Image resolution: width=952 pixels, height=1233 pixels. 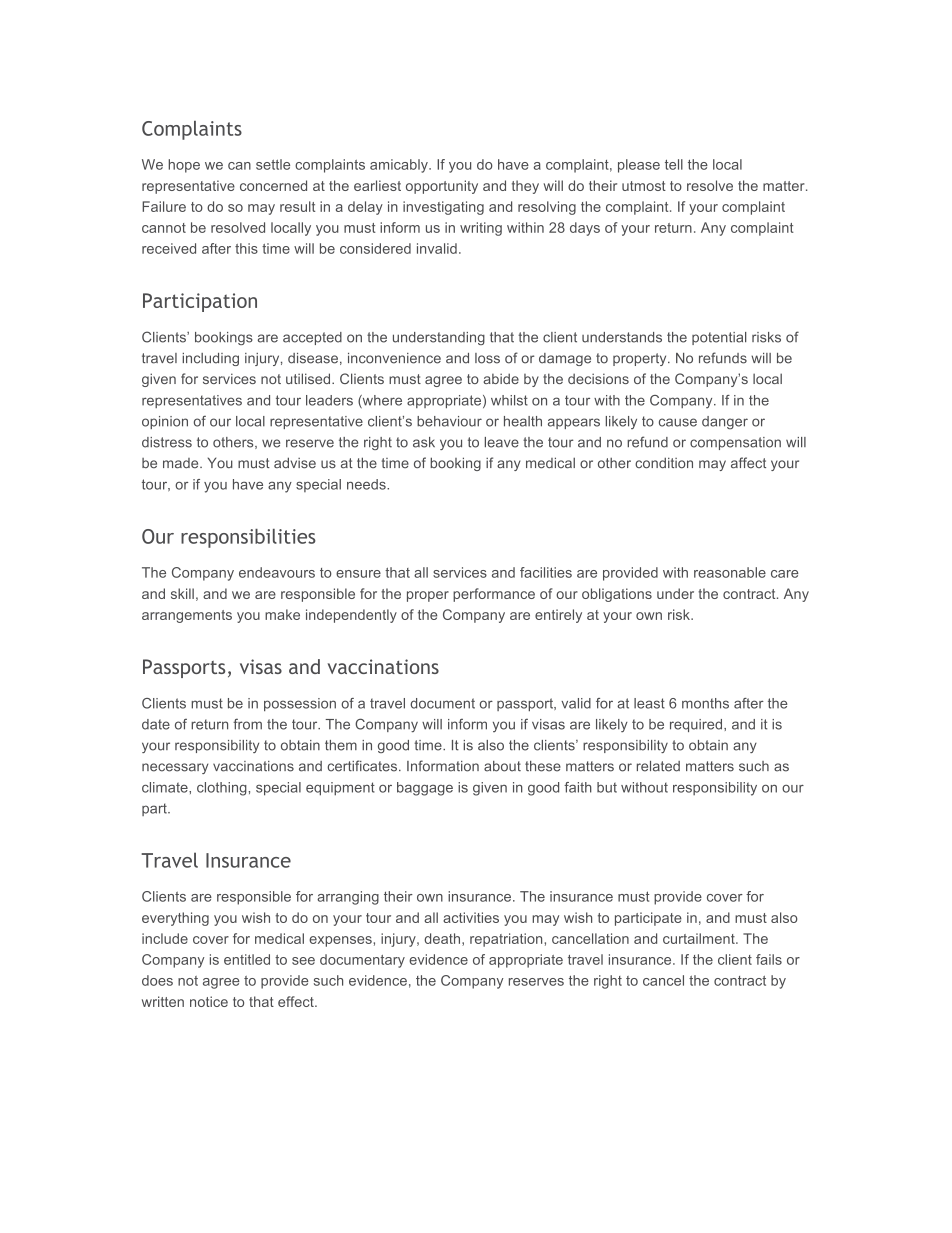 I want to click on reasonable, so click(x=730, y=572).
